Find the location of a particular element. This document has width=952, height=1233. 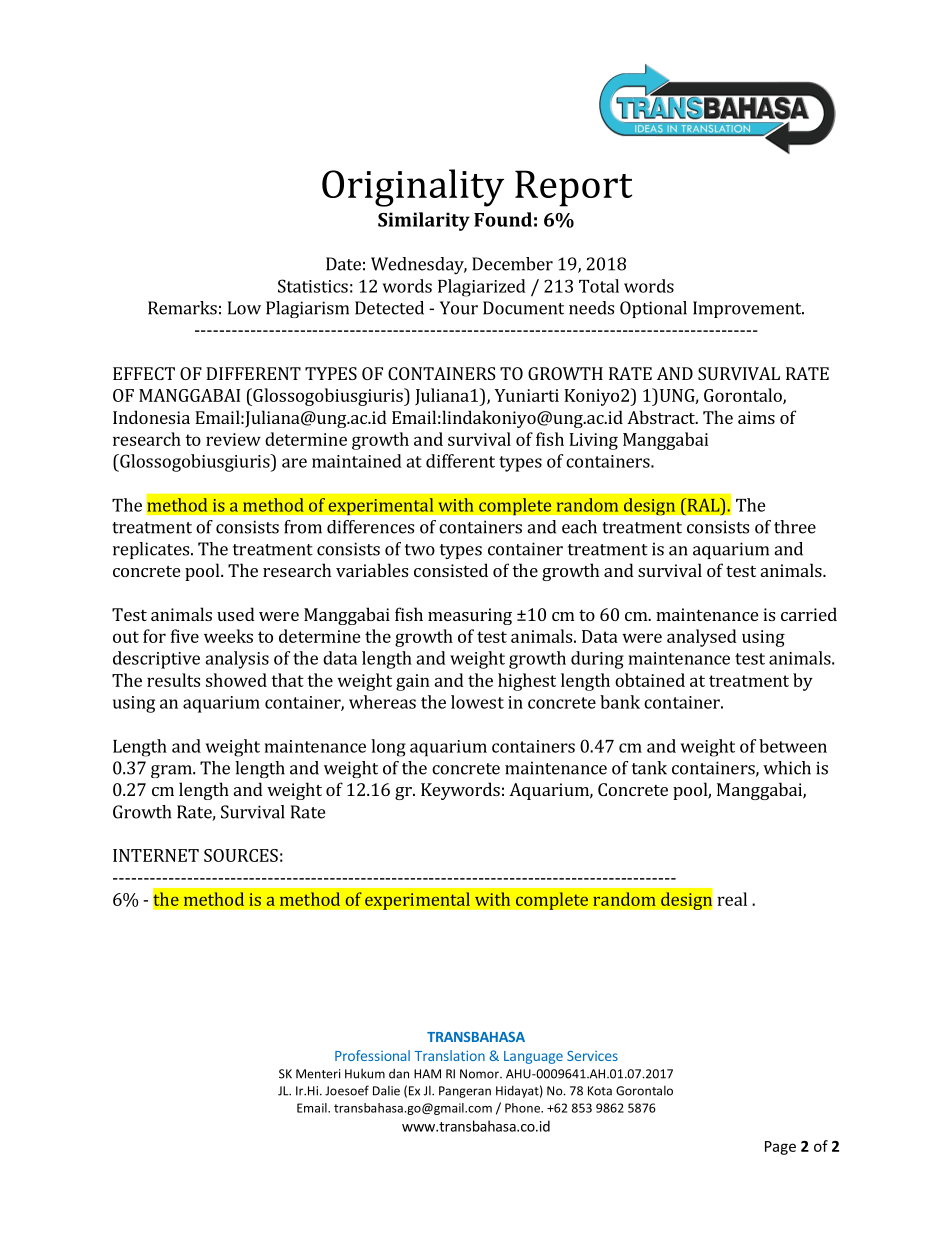

analysed is located at coordinates (702, 638).
